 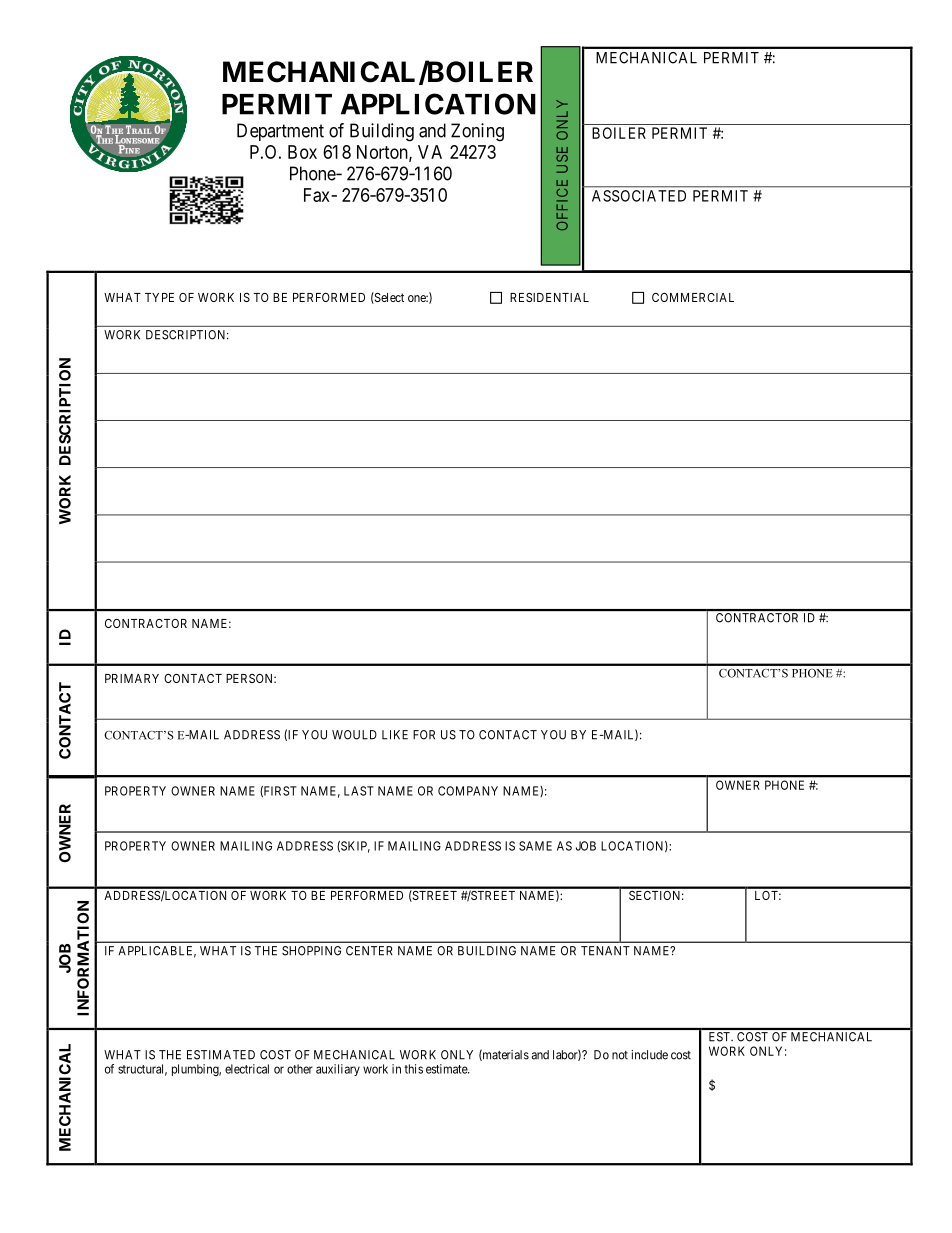 I want to click on Department, so click(x=280, y=132).
